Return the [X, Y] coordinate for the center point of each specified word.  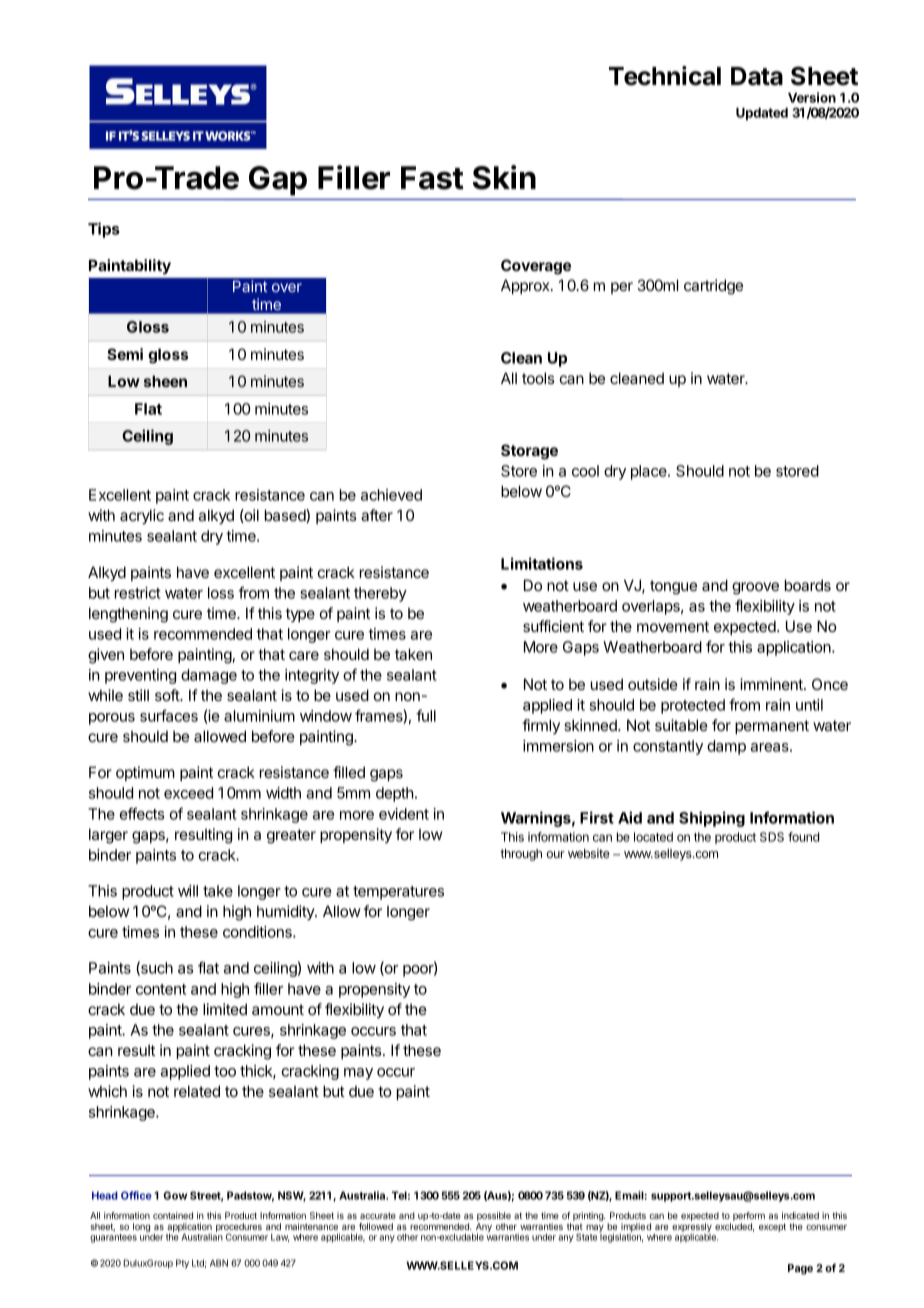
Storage [529, 452]
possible [494, 1218]
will [188, 891]
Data [757, 76]
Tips [104, 230]
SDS [772, 837]
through [521, 855]
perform [749, 1218]
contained [173, 1215]
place [650, 472]
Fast [432, 178]
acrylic [142, 517]
